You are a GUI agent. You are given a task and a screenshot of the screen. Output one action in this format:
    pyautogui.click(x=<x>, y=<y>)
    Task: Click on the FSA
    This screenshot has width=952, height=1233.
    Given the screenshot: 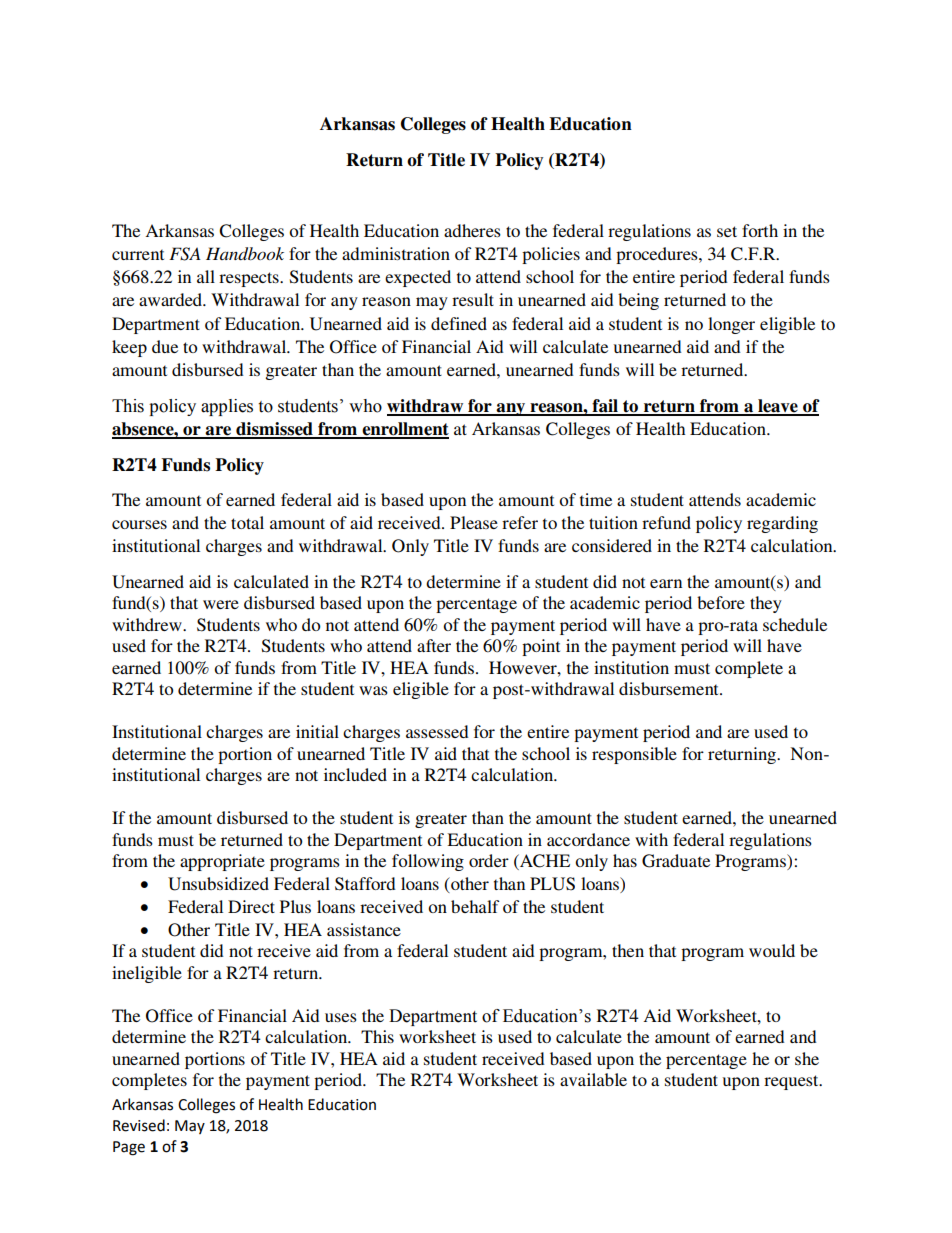 What is the action you would take?
    pyautogui.click(x=185, y=254)
